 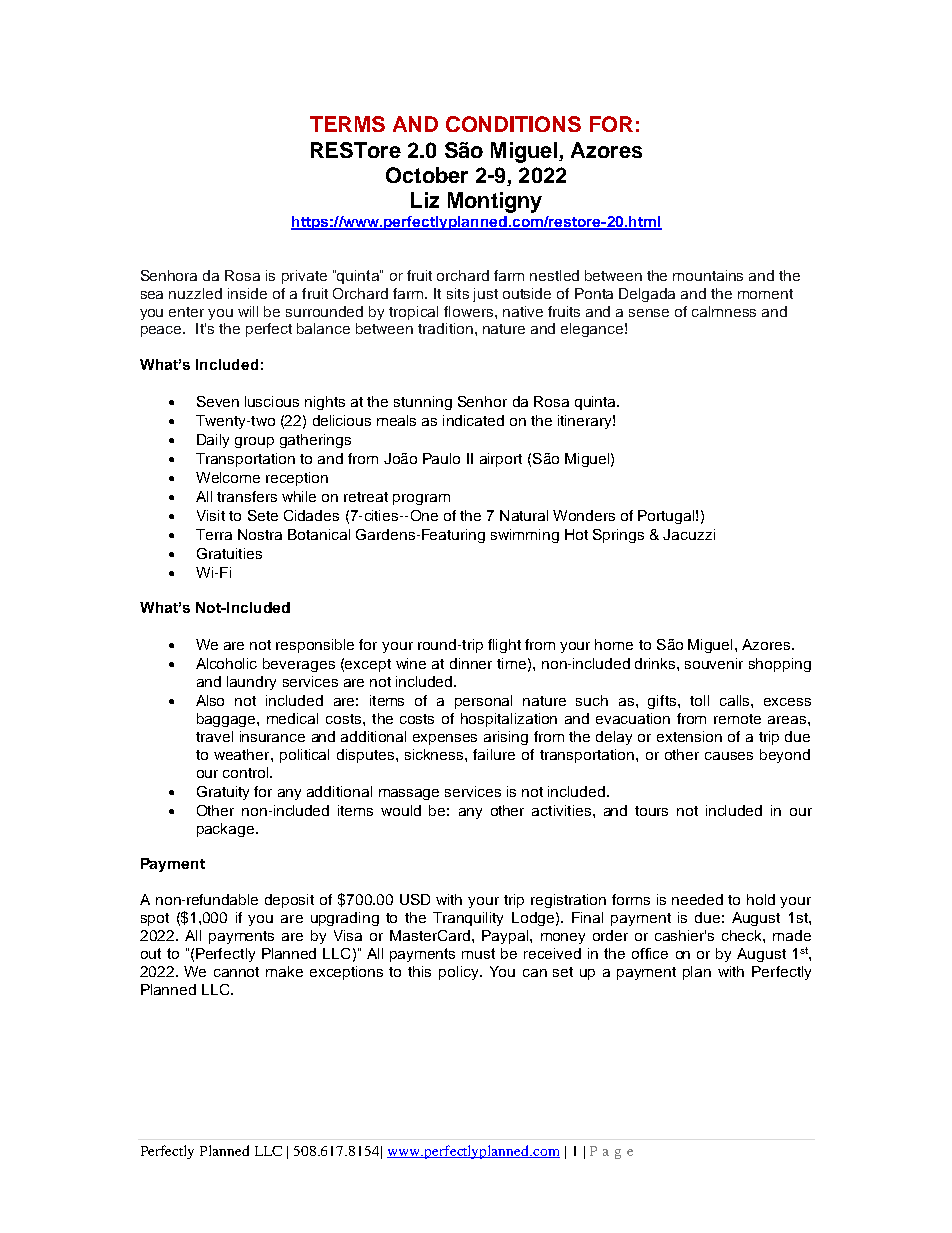 I want to click on mountains, so click(x=708, y=275).
